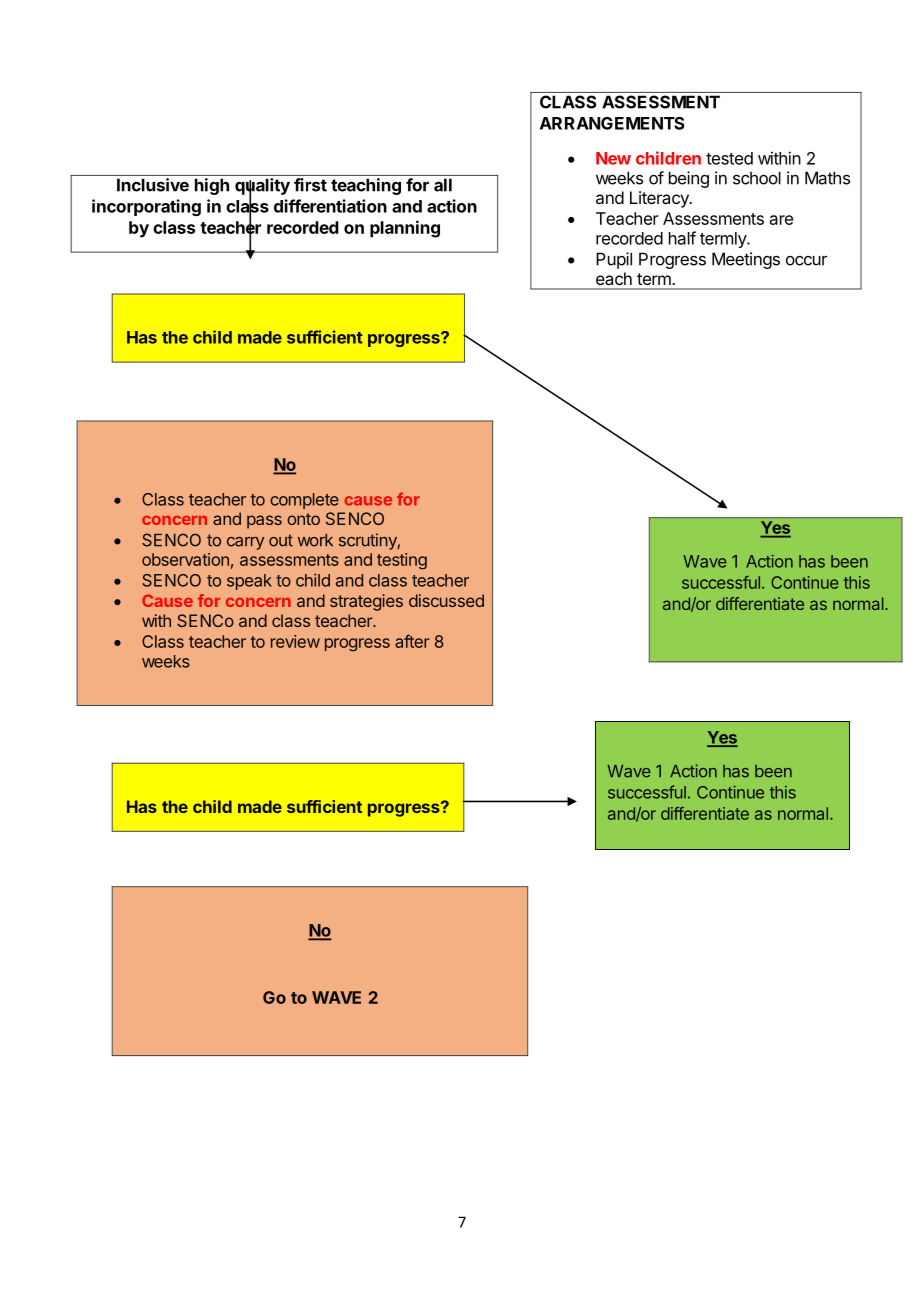  What do you see at coordinates (304, 501) in the screenshot?
I see `complete` at bounding box center [304, 501].
